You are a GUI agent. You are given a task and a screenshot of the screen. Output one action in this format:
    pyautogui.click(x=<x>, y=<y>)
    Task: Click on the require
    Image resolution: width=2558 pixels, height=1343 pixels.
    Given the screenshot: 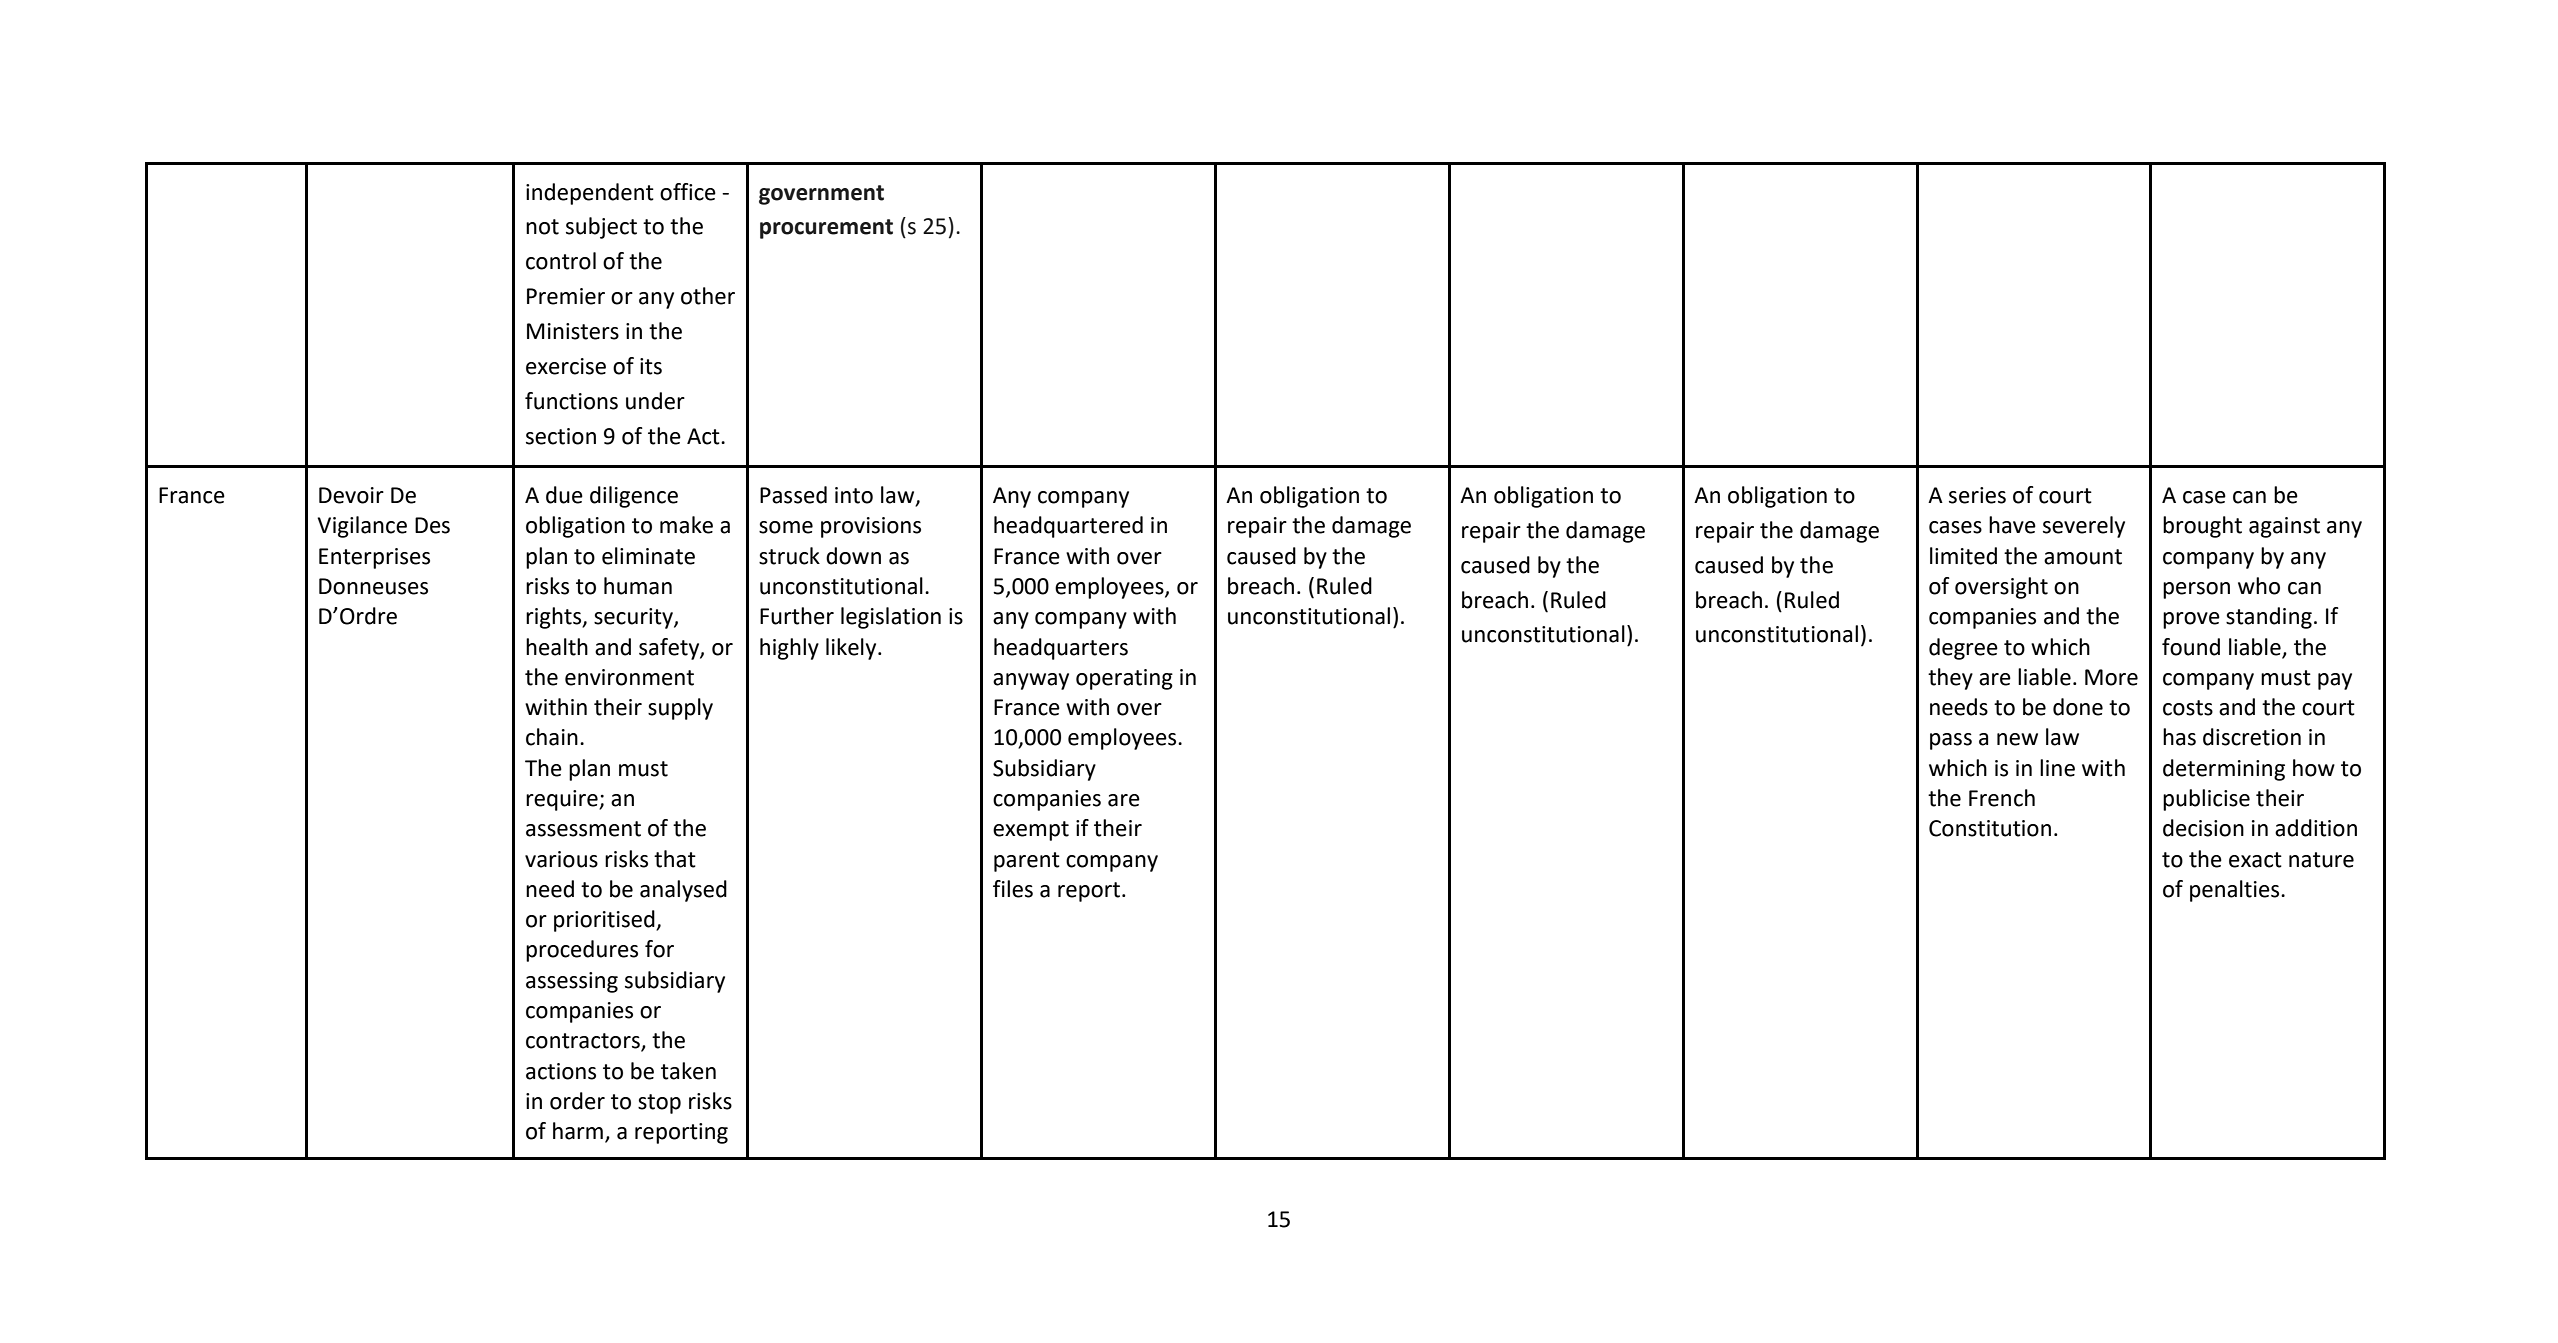 What is the action you would take?
    pyautogui.click(x=563, y=800)
